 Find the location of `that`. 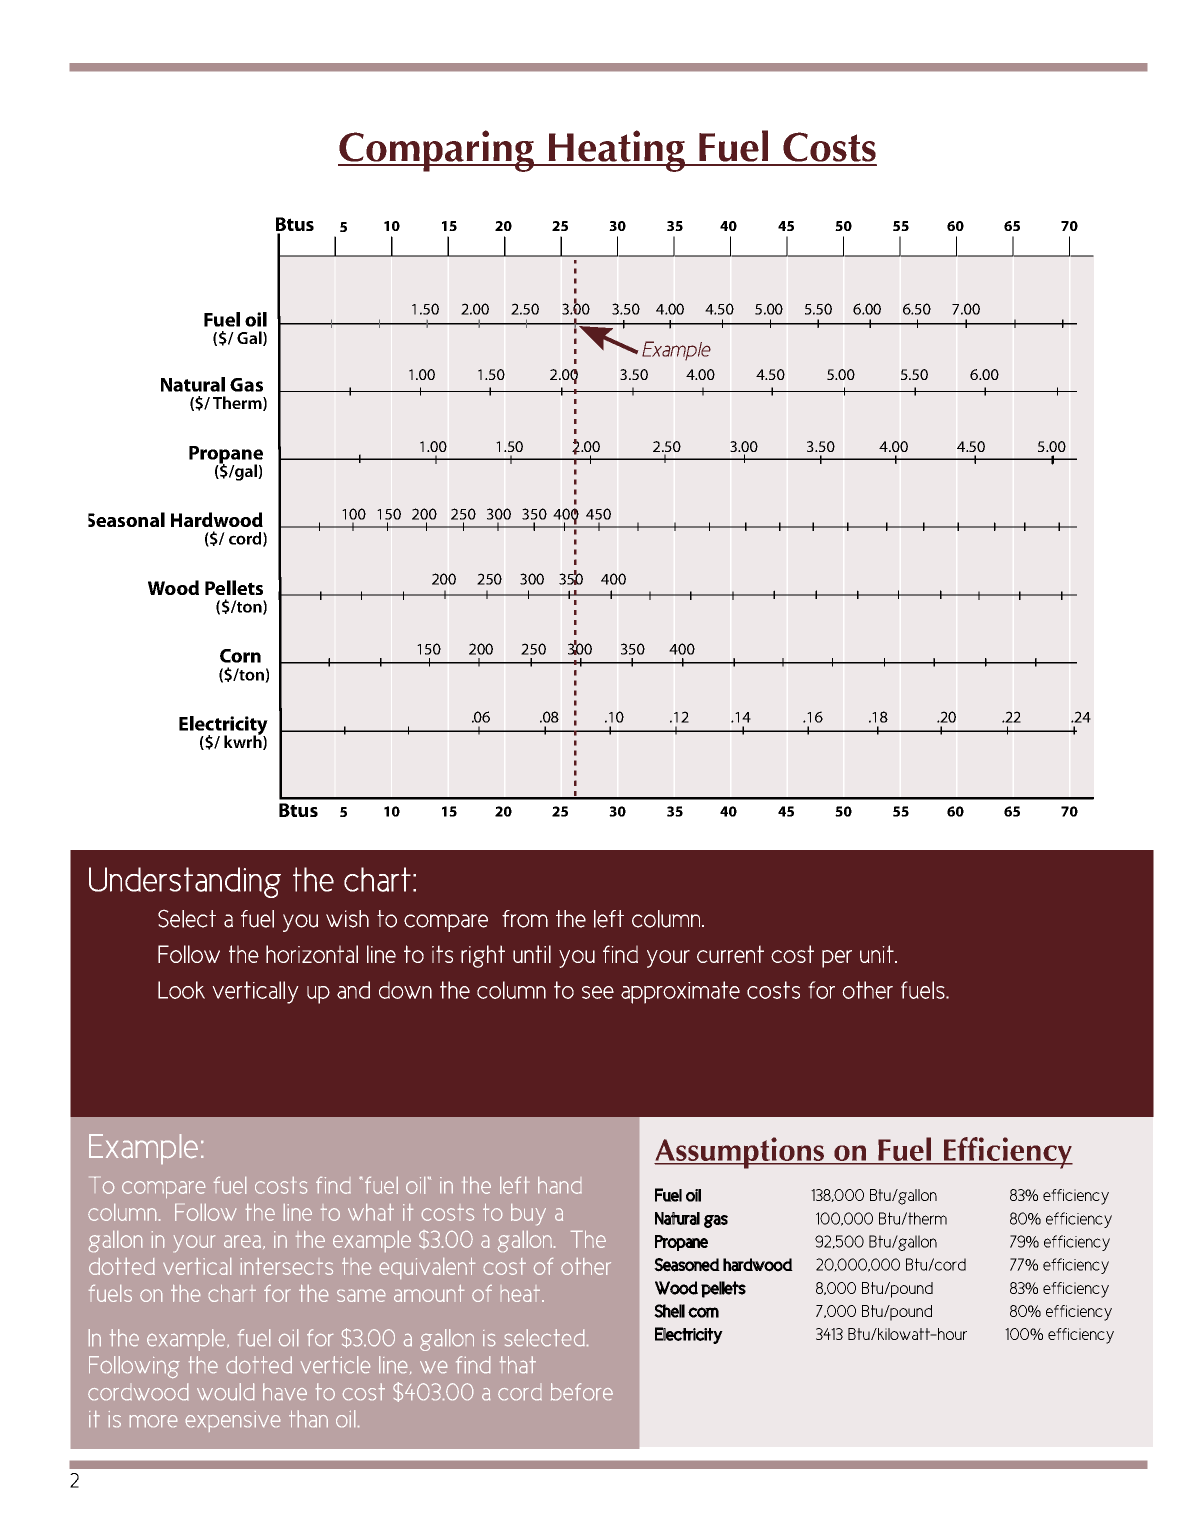

that is located at coordinates (518, 1364).
